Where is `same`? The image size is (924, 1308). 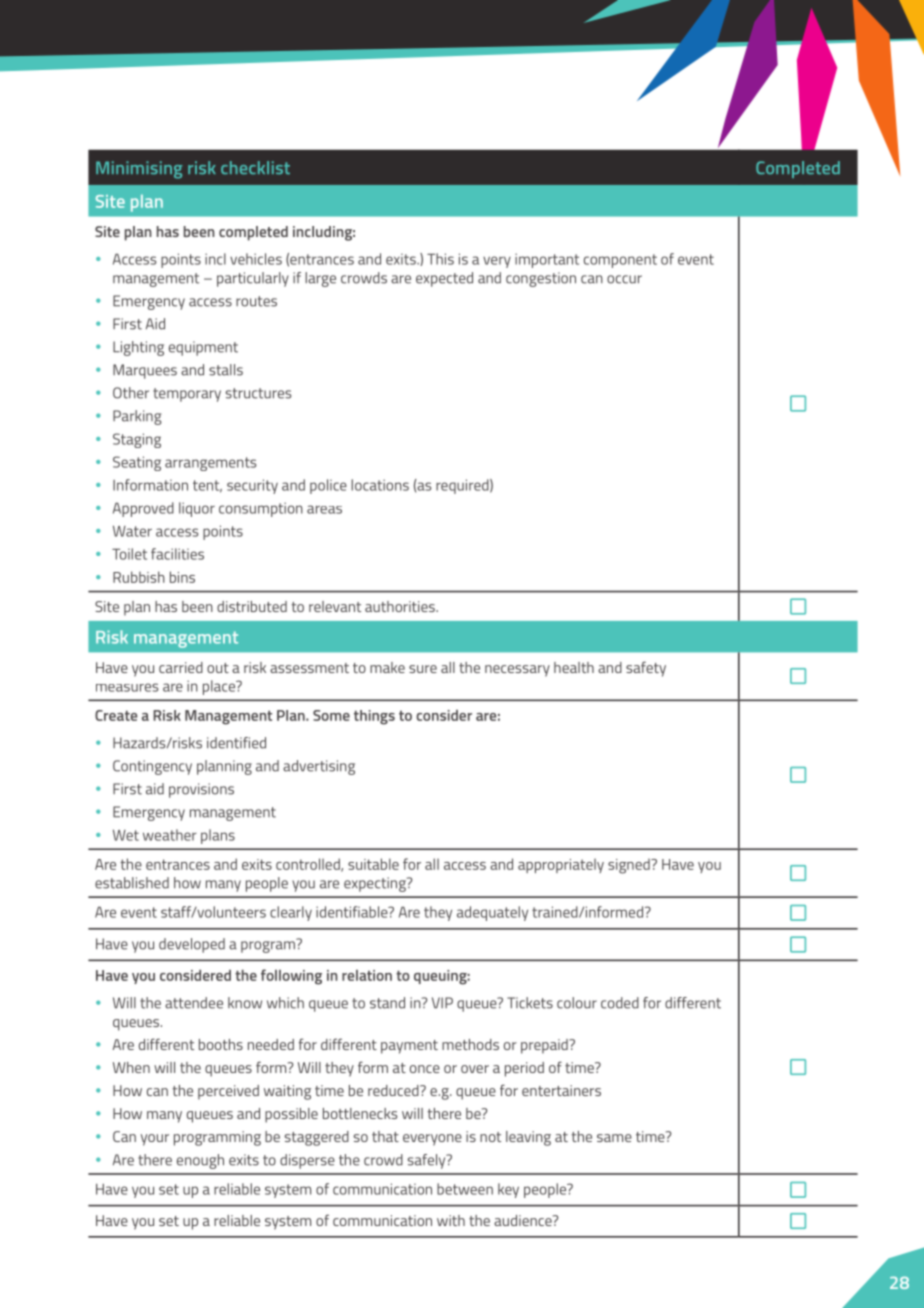 same is located at coordinates (614, 1138).
